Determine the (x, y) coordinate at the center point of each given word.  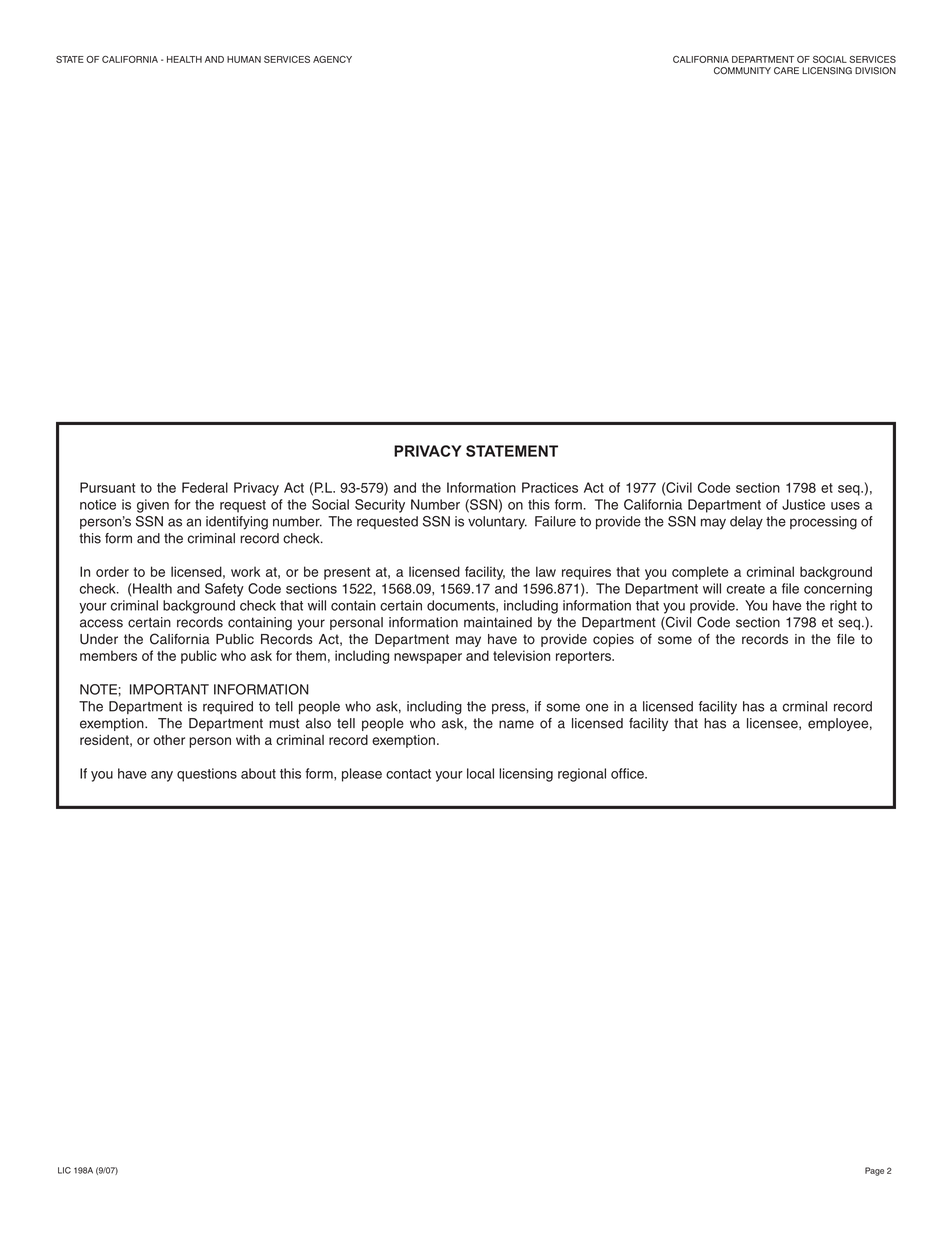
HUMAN (244, 59)
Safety (224, 590)
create (746, 589)
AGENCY (332, 59)
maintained (498, 622)
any (162, 776)
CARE (786, 71)
